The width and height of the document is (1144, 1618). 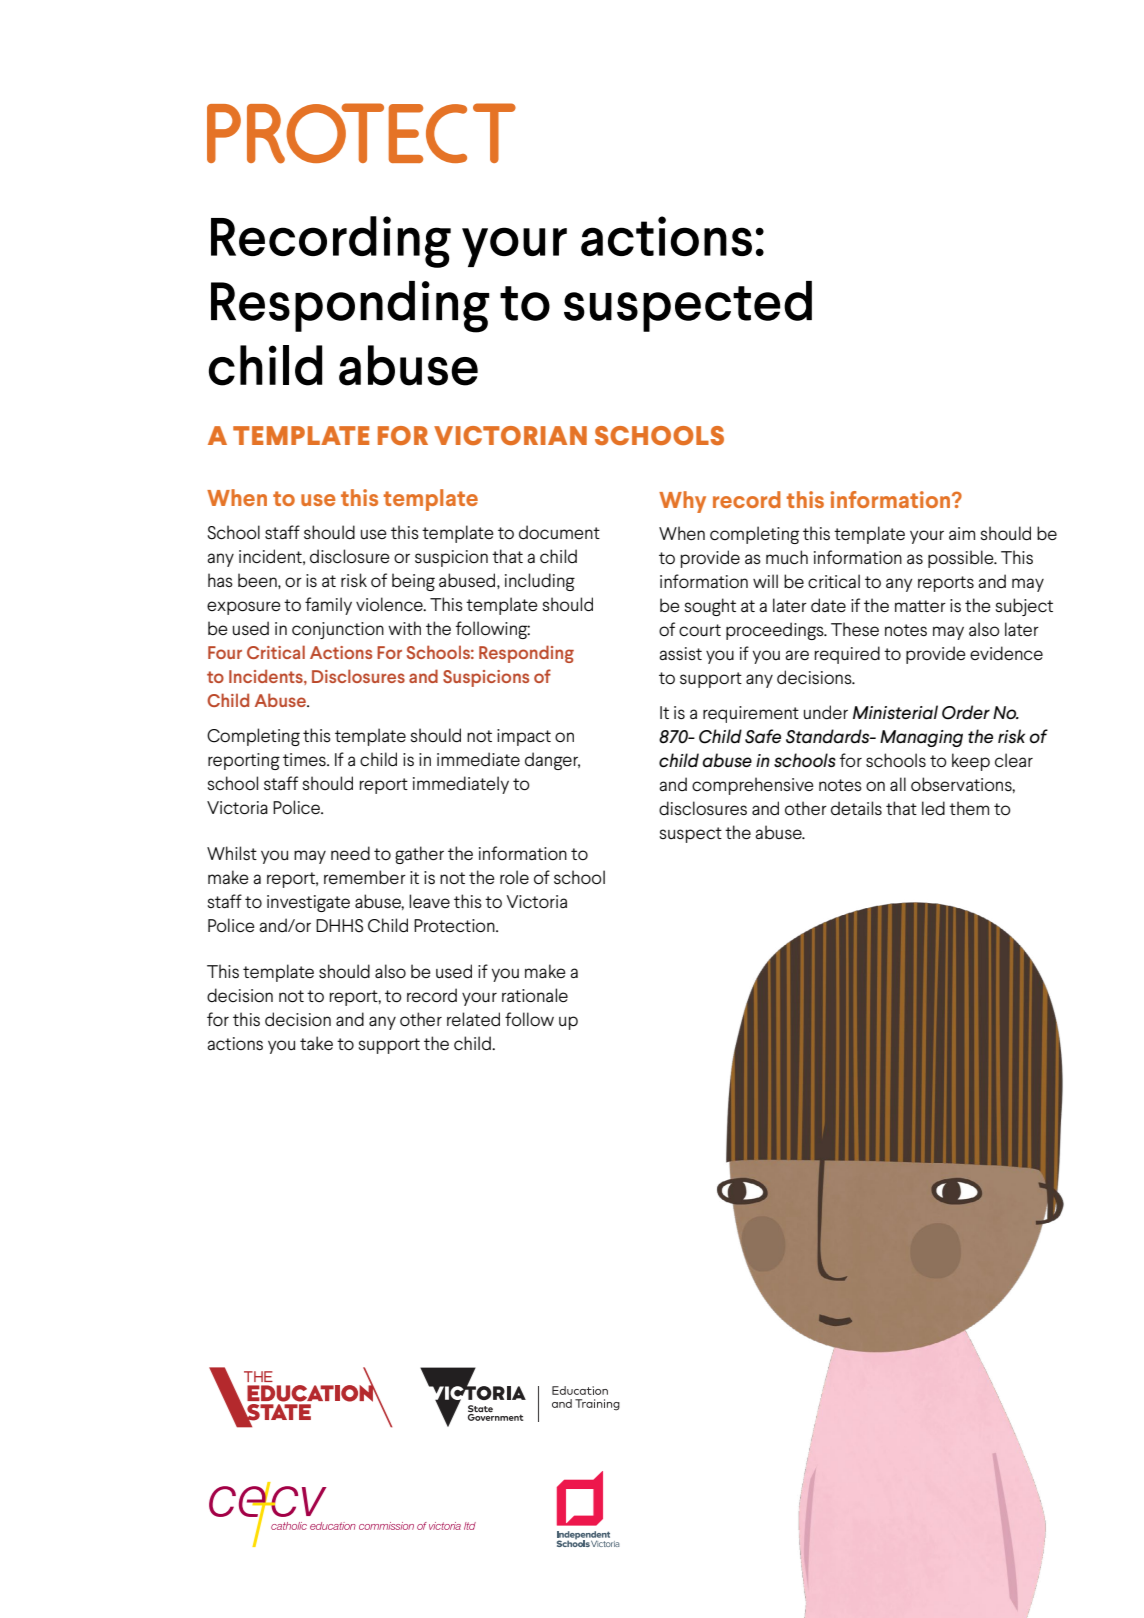 I want to click on related, so click(x=473, y=1019).
